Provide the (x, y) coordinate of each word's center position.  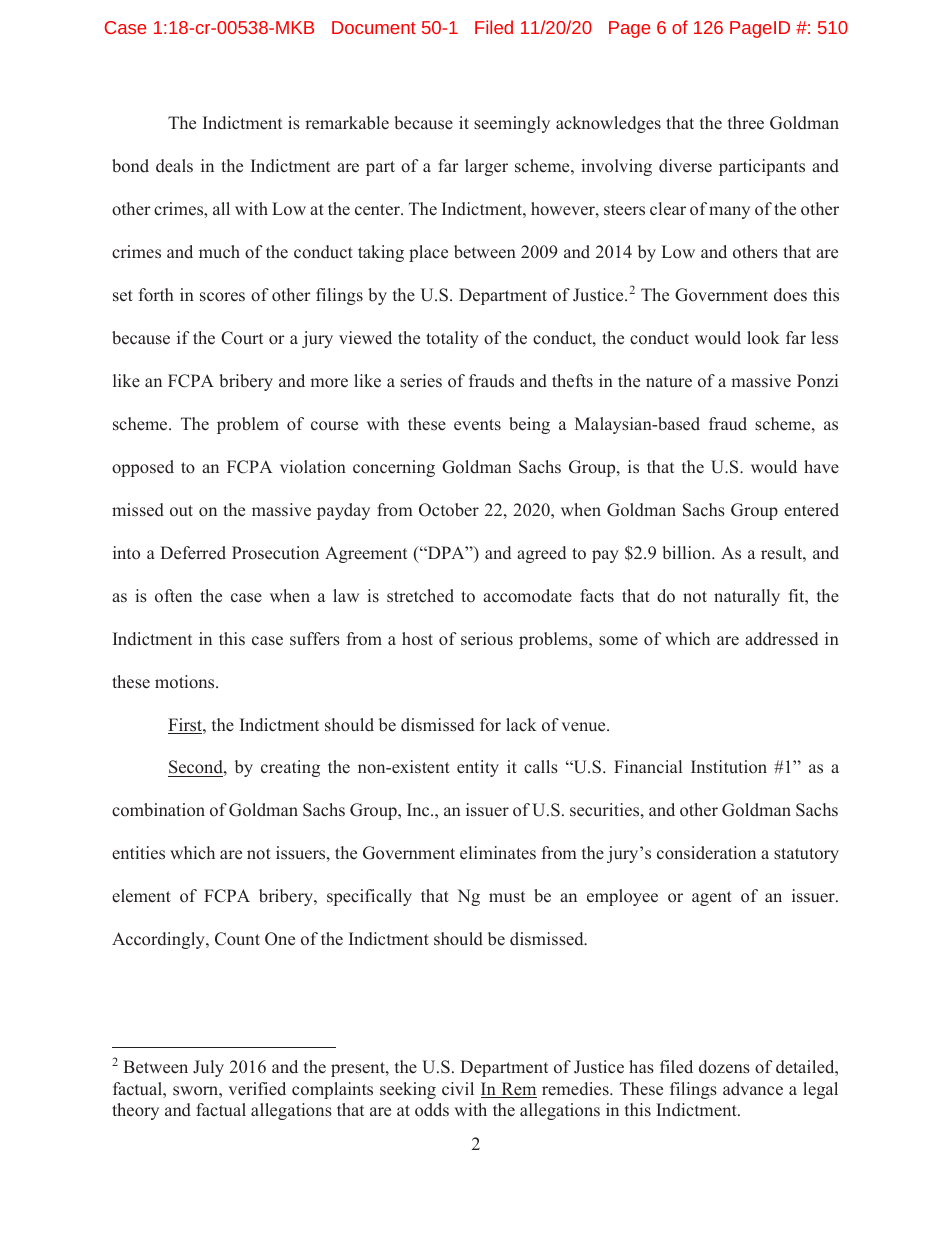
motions (186, 682)
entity (478, 768)
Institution (729, 767)
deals (174, 166)
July (208, 1068)
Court (242, 338)
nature (669, 382)
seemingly (512, 124)
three (746, 123)
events (477, 425)
